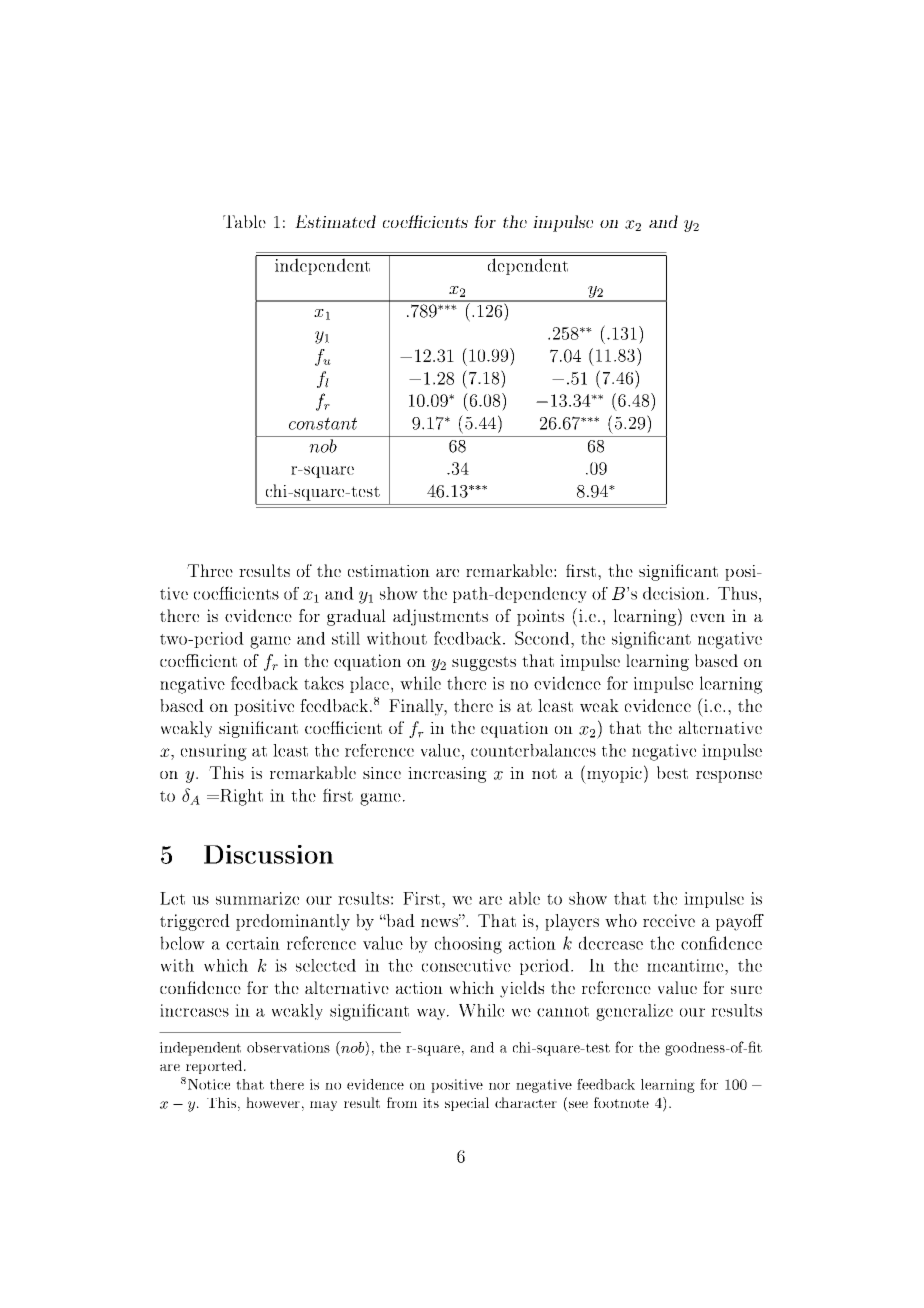 Image resolution: width=924 pixels, height=1308 pixels. What do you see at coordinates (389, 571) in the screenshot?
I see `estimation` at bounding box center [389, 571].
